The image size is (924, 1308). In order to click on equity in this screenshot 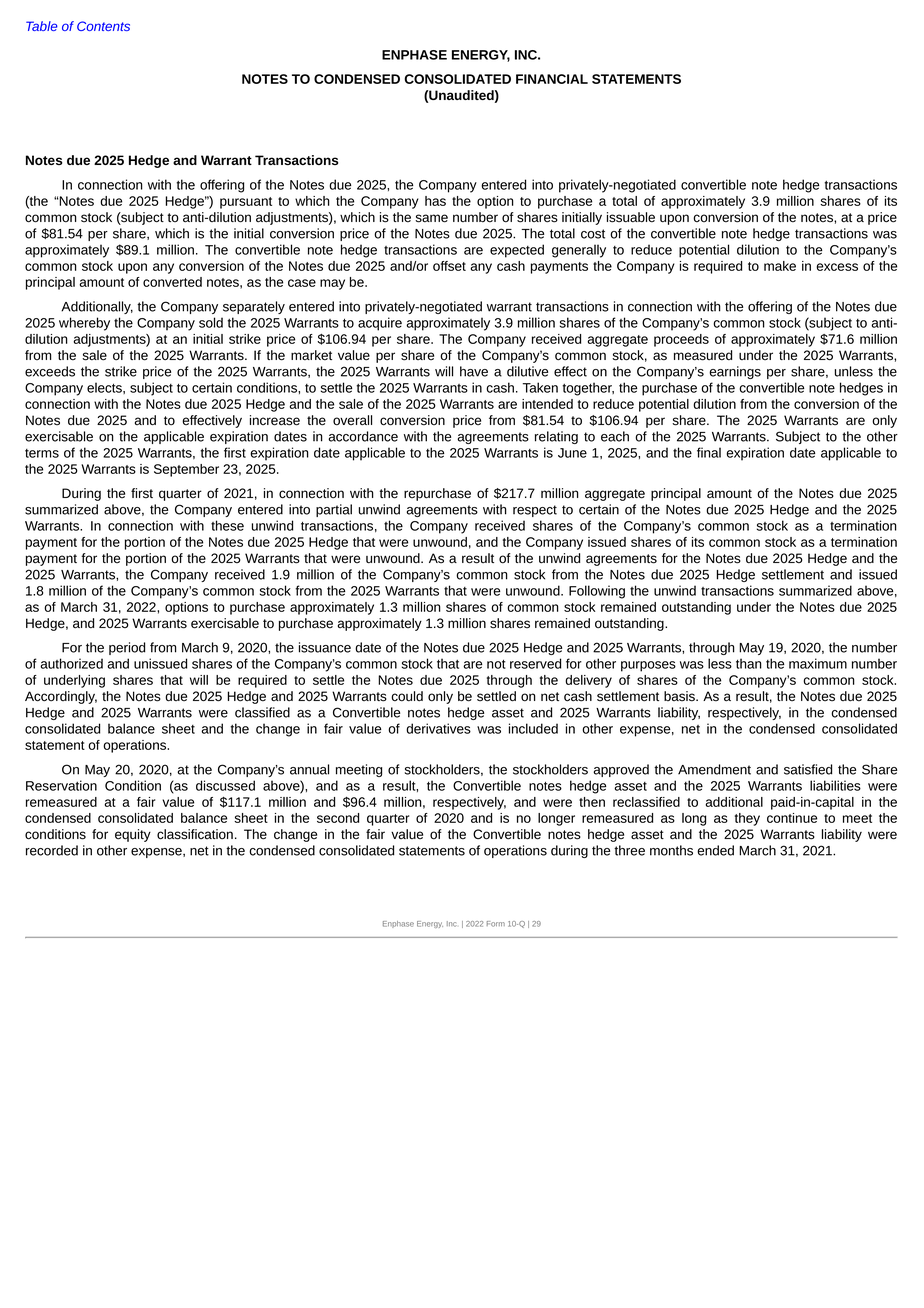, I will do `click(133, 835)`.
